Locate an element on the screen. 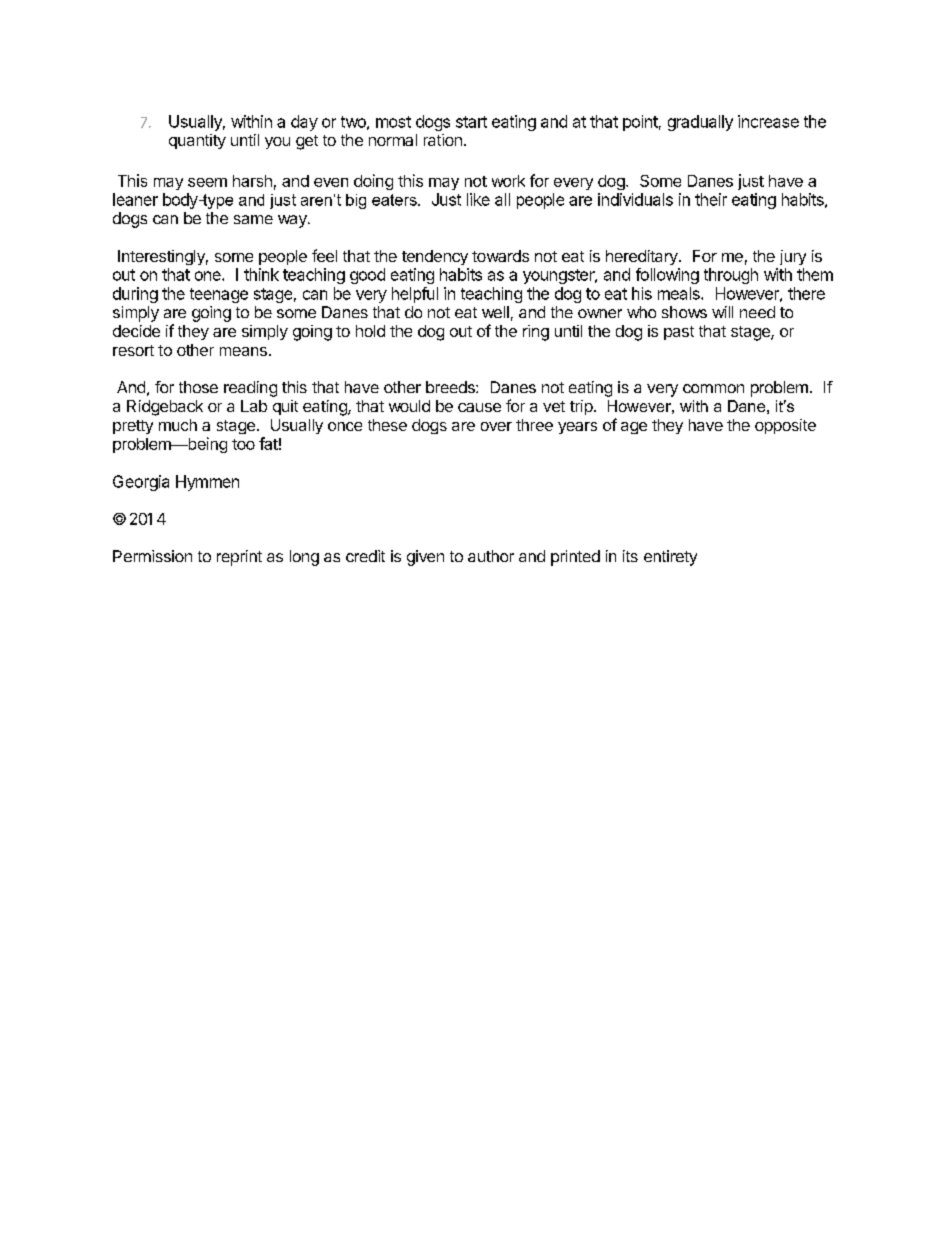 This screenshot has width=952, height=1233. gradually is located at coordinates (700, 123).
